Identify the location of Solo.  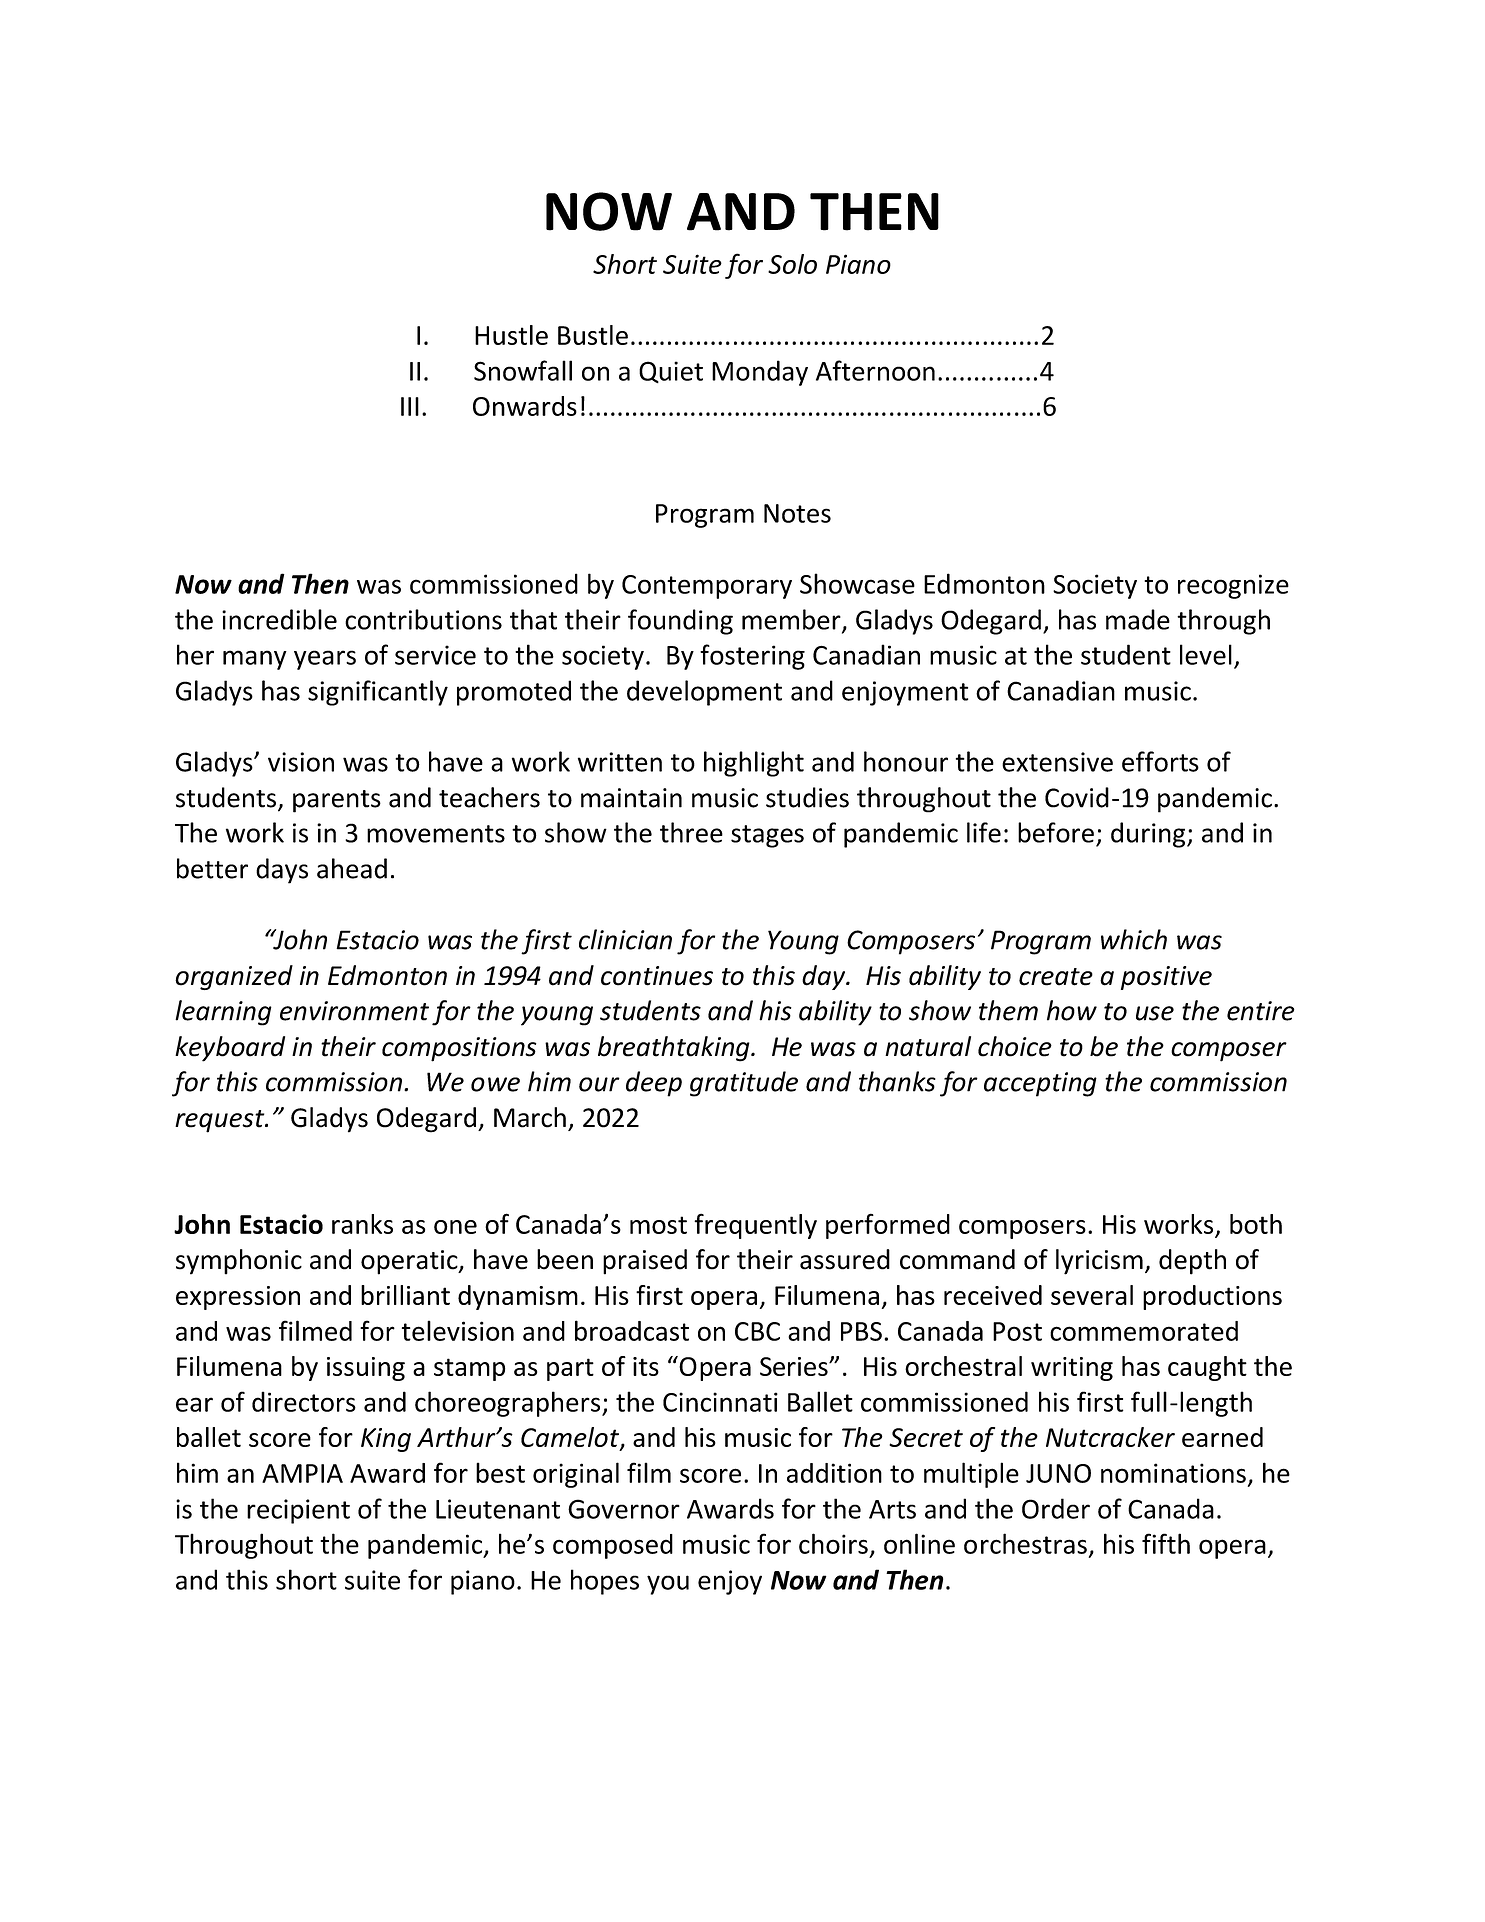
(792, 264).
